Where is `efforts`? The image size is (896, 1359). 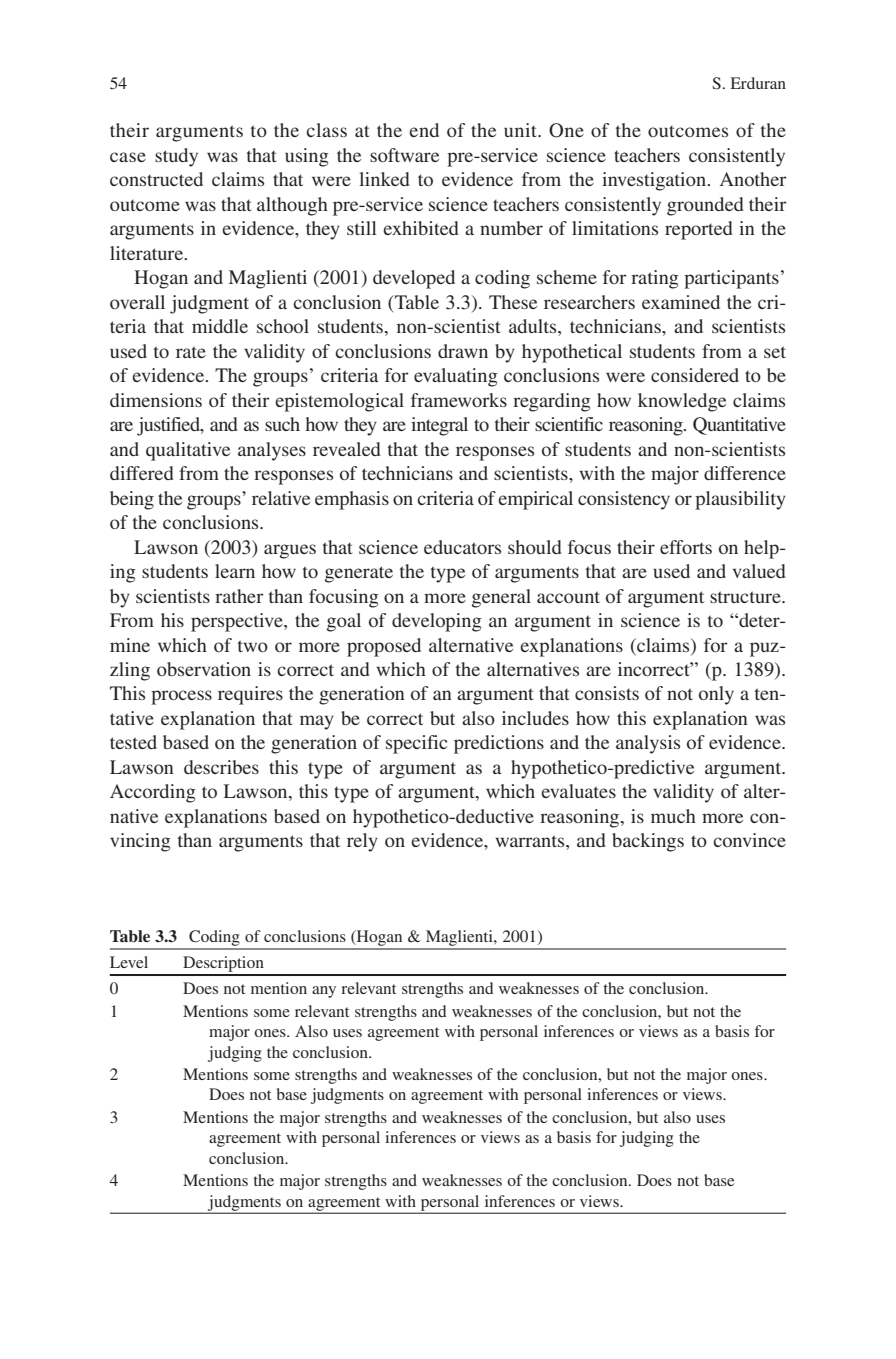 efforts is located at coordinates (686, 547).
